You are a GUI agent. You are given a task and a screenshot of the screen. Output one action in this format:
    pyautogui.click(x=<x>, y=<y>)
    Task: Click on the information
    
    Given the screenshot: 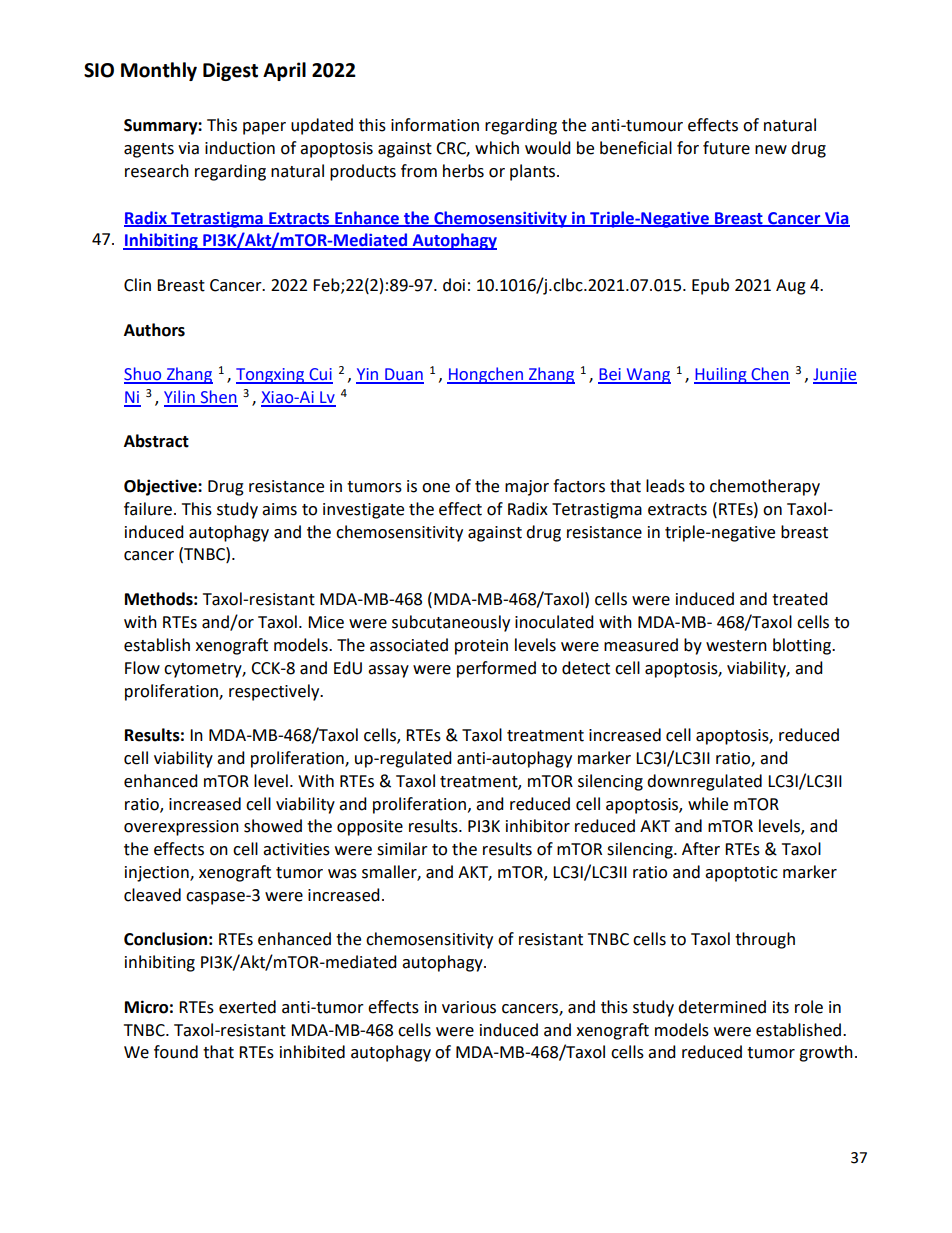 What is the action you would take?
    pyautogui.click(x=435, y=125)
